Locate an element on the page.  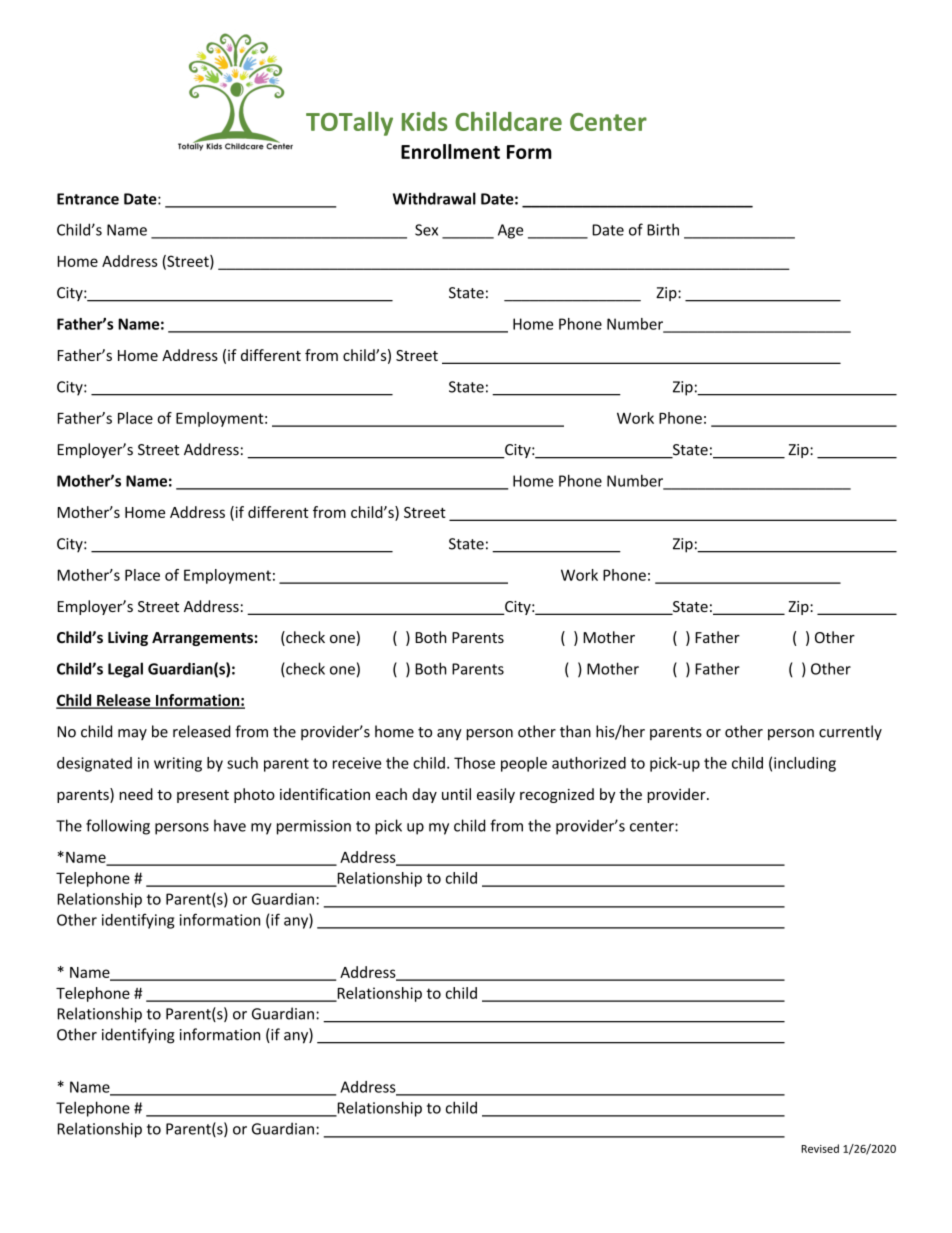
following is located at coordinates (118, 827).
